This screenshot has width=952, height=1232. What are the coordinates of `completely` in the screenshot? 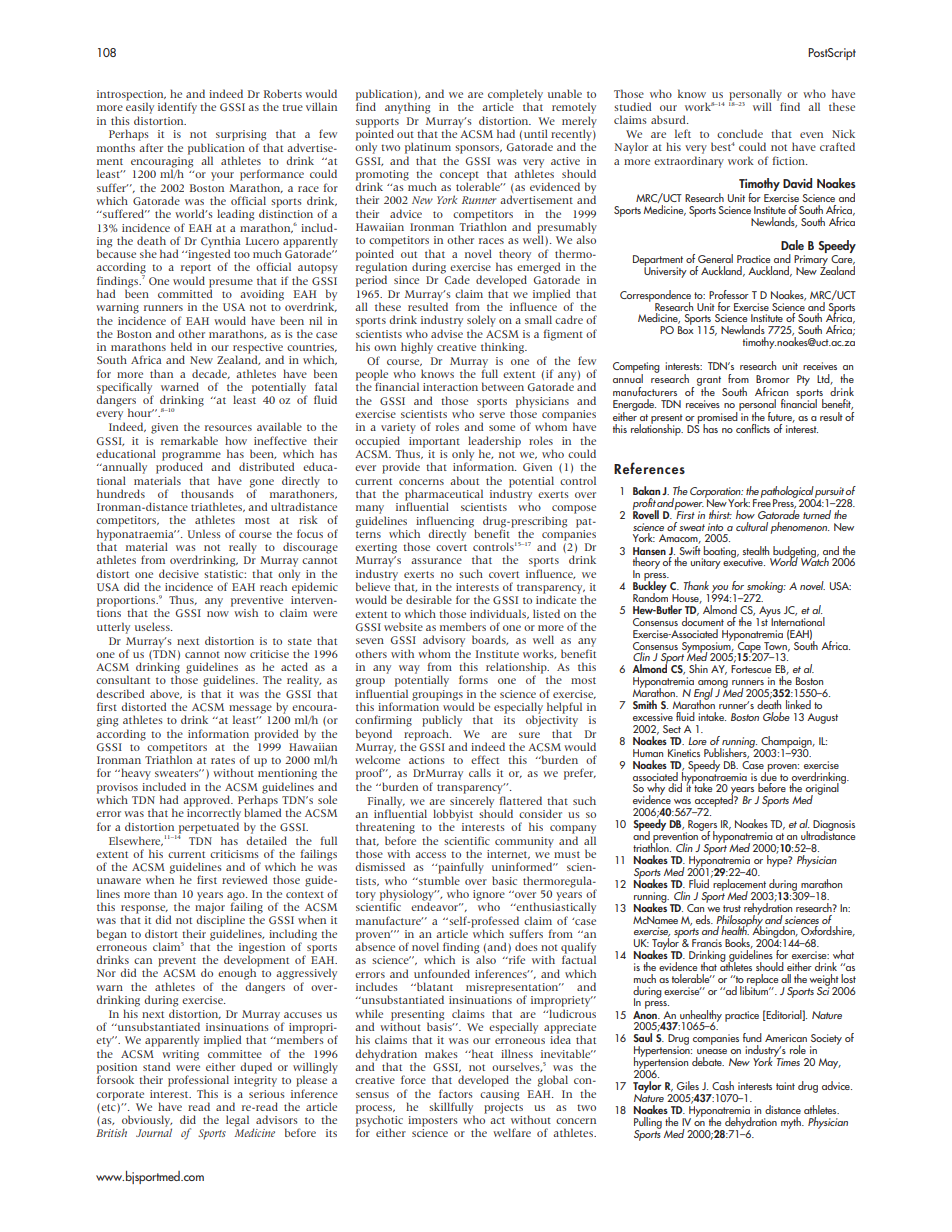 It's located at (515, 96).
